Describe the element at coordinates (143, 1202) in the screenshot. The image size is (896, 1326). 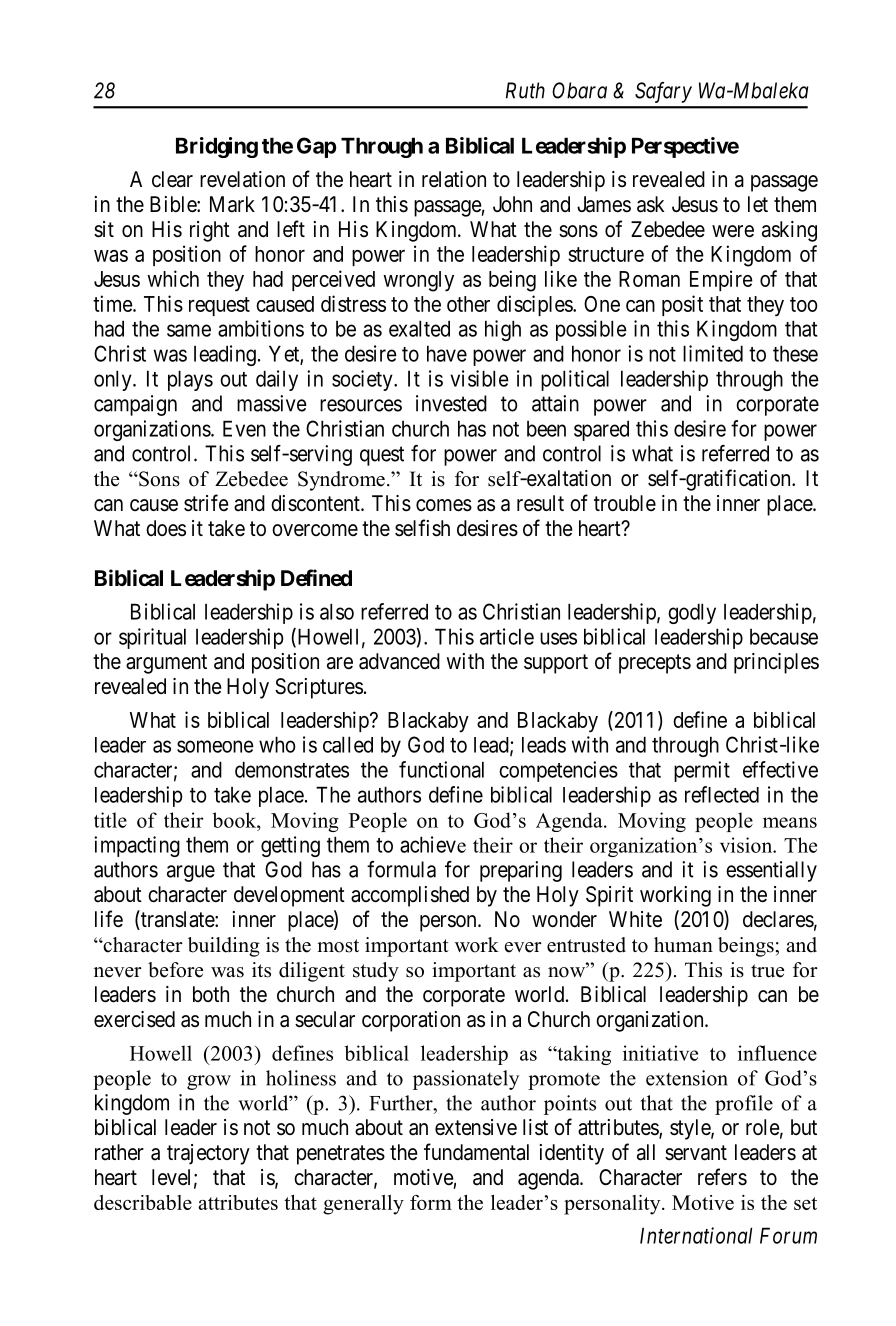
I see `describable` at that location.
